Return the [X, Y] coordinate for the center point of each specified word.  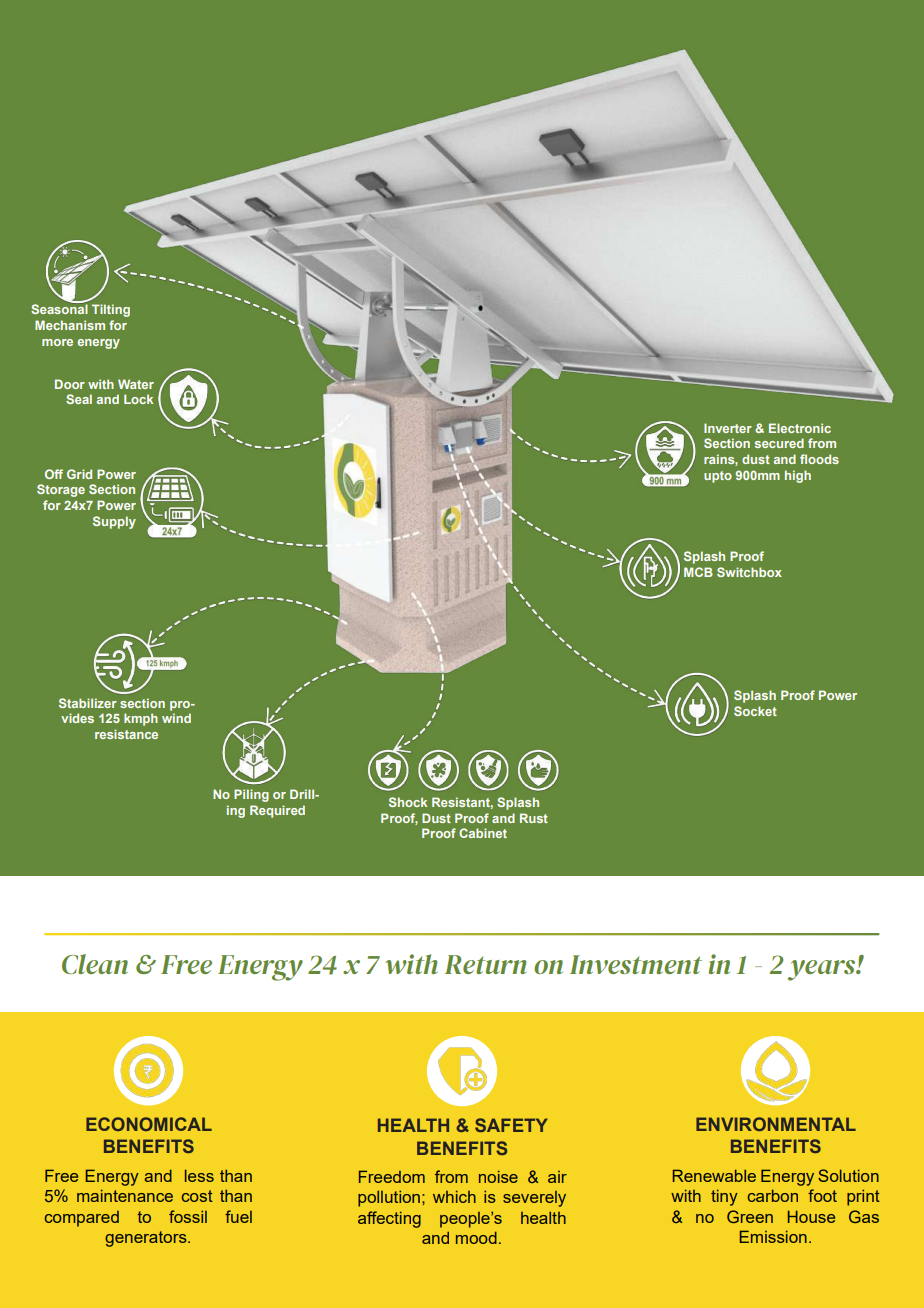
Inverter [728, 428]
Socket [755, 711]
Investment [636, 964]
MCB [698, 572]
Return [485, 964]
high [798, 476]
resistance [126, 734]
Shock [408, 802]
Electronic [800, 428]
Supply [114, 522]
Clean [95, 964]
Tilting [111, 310]
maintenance [125, 1196]
